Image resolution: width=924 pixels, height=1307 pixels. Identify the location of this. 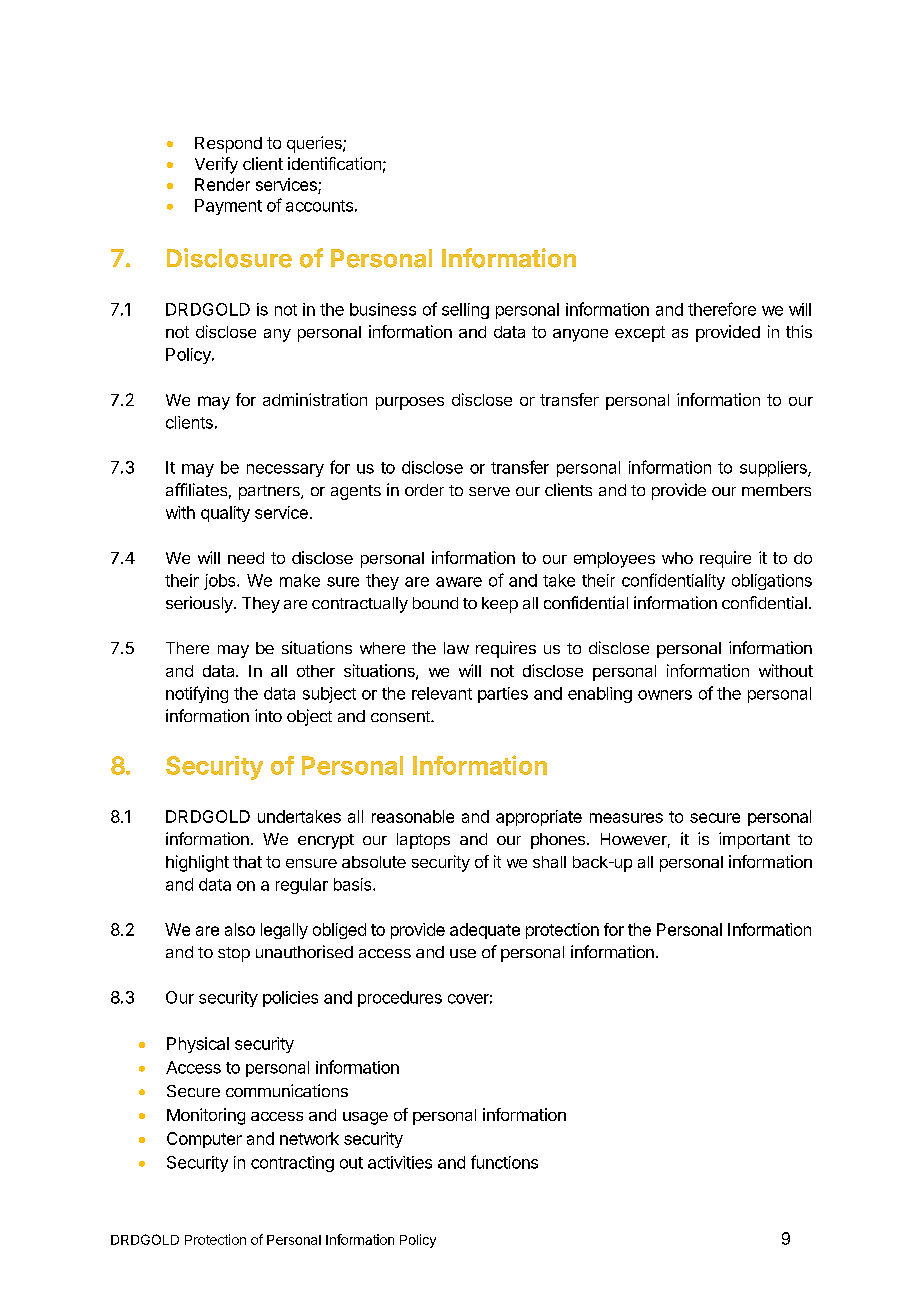
(799, 331).
